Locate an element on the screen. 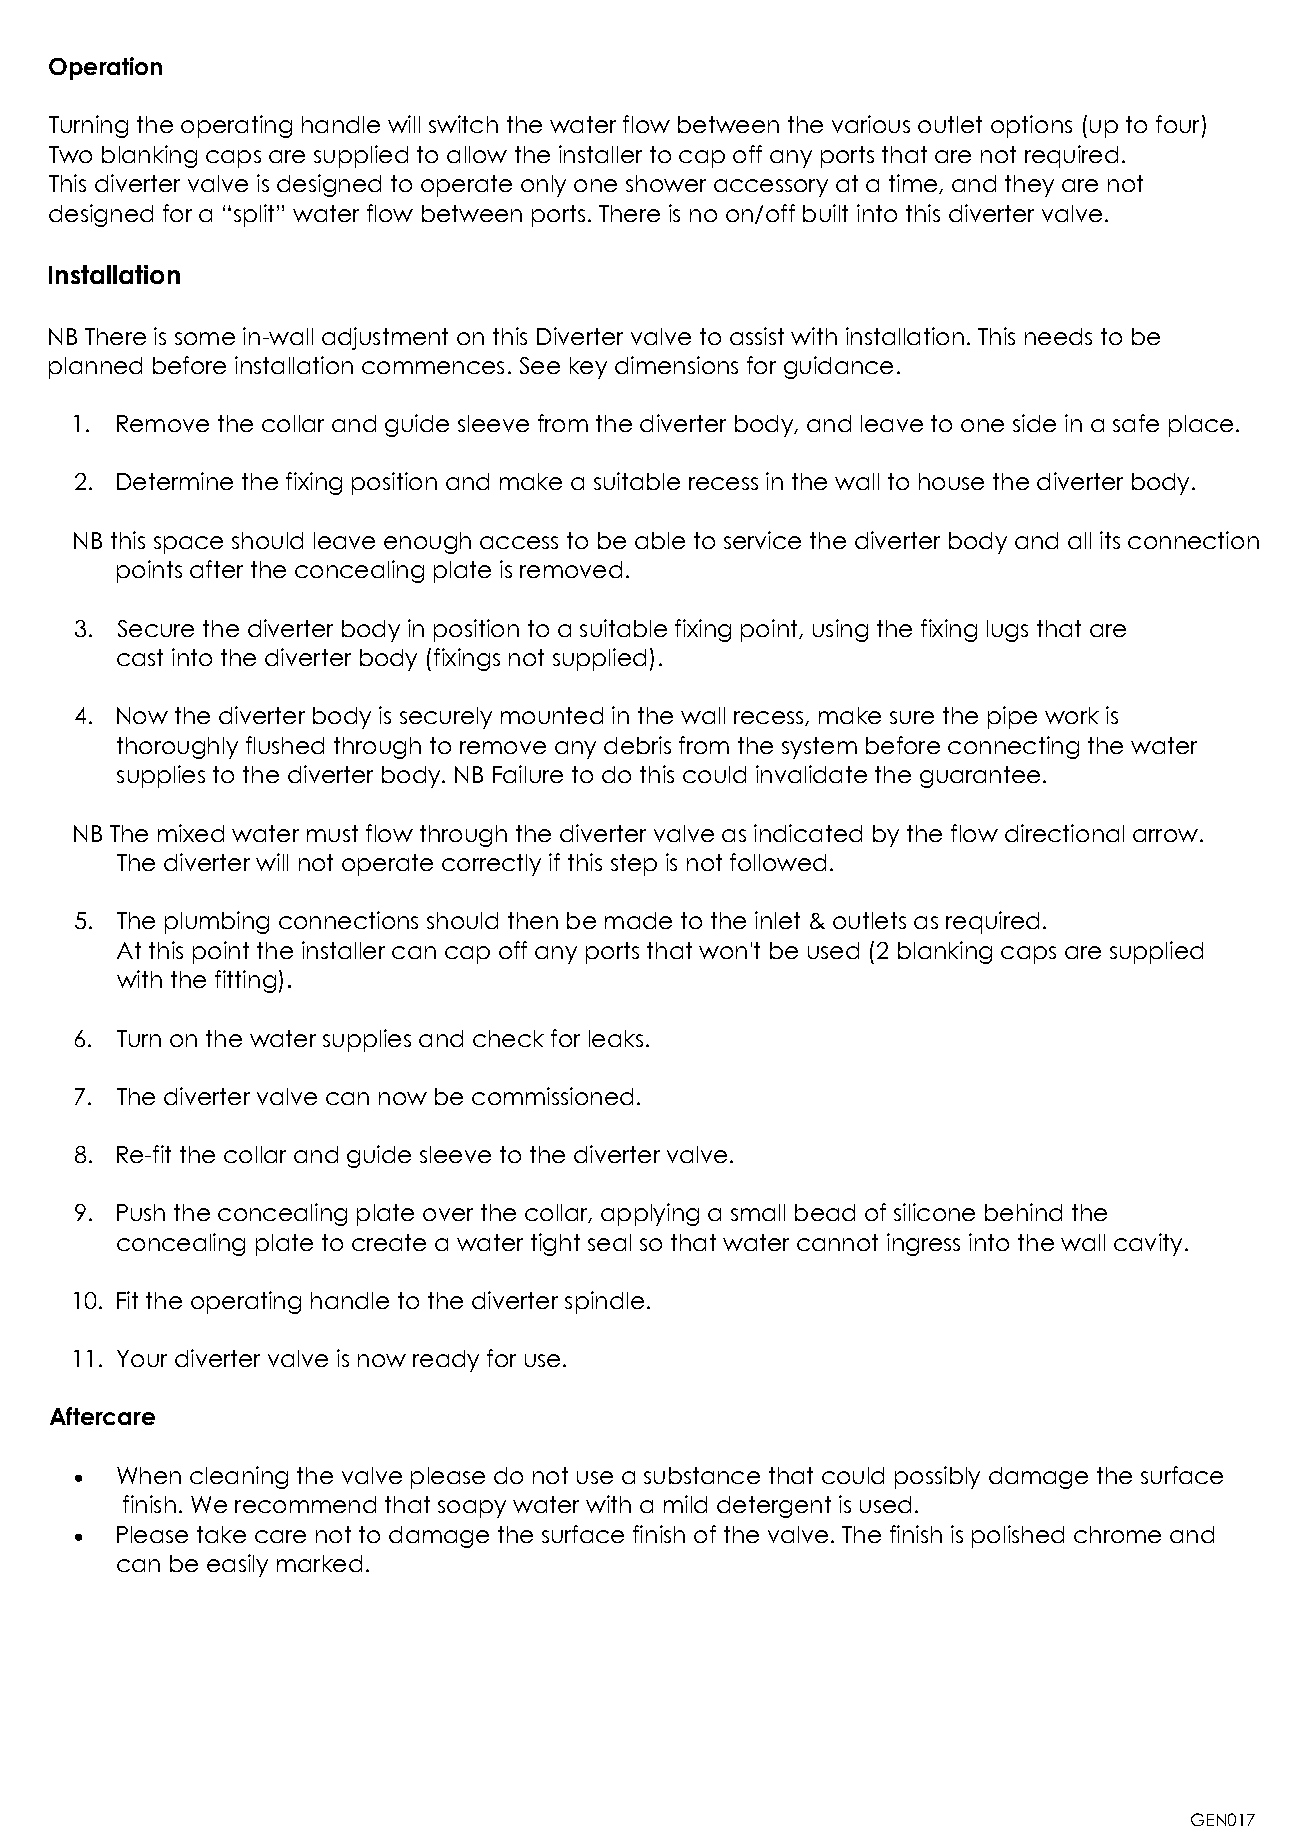 This screenshot has height=1844, width=1303. directional is located at coordinates (1064, 833).
